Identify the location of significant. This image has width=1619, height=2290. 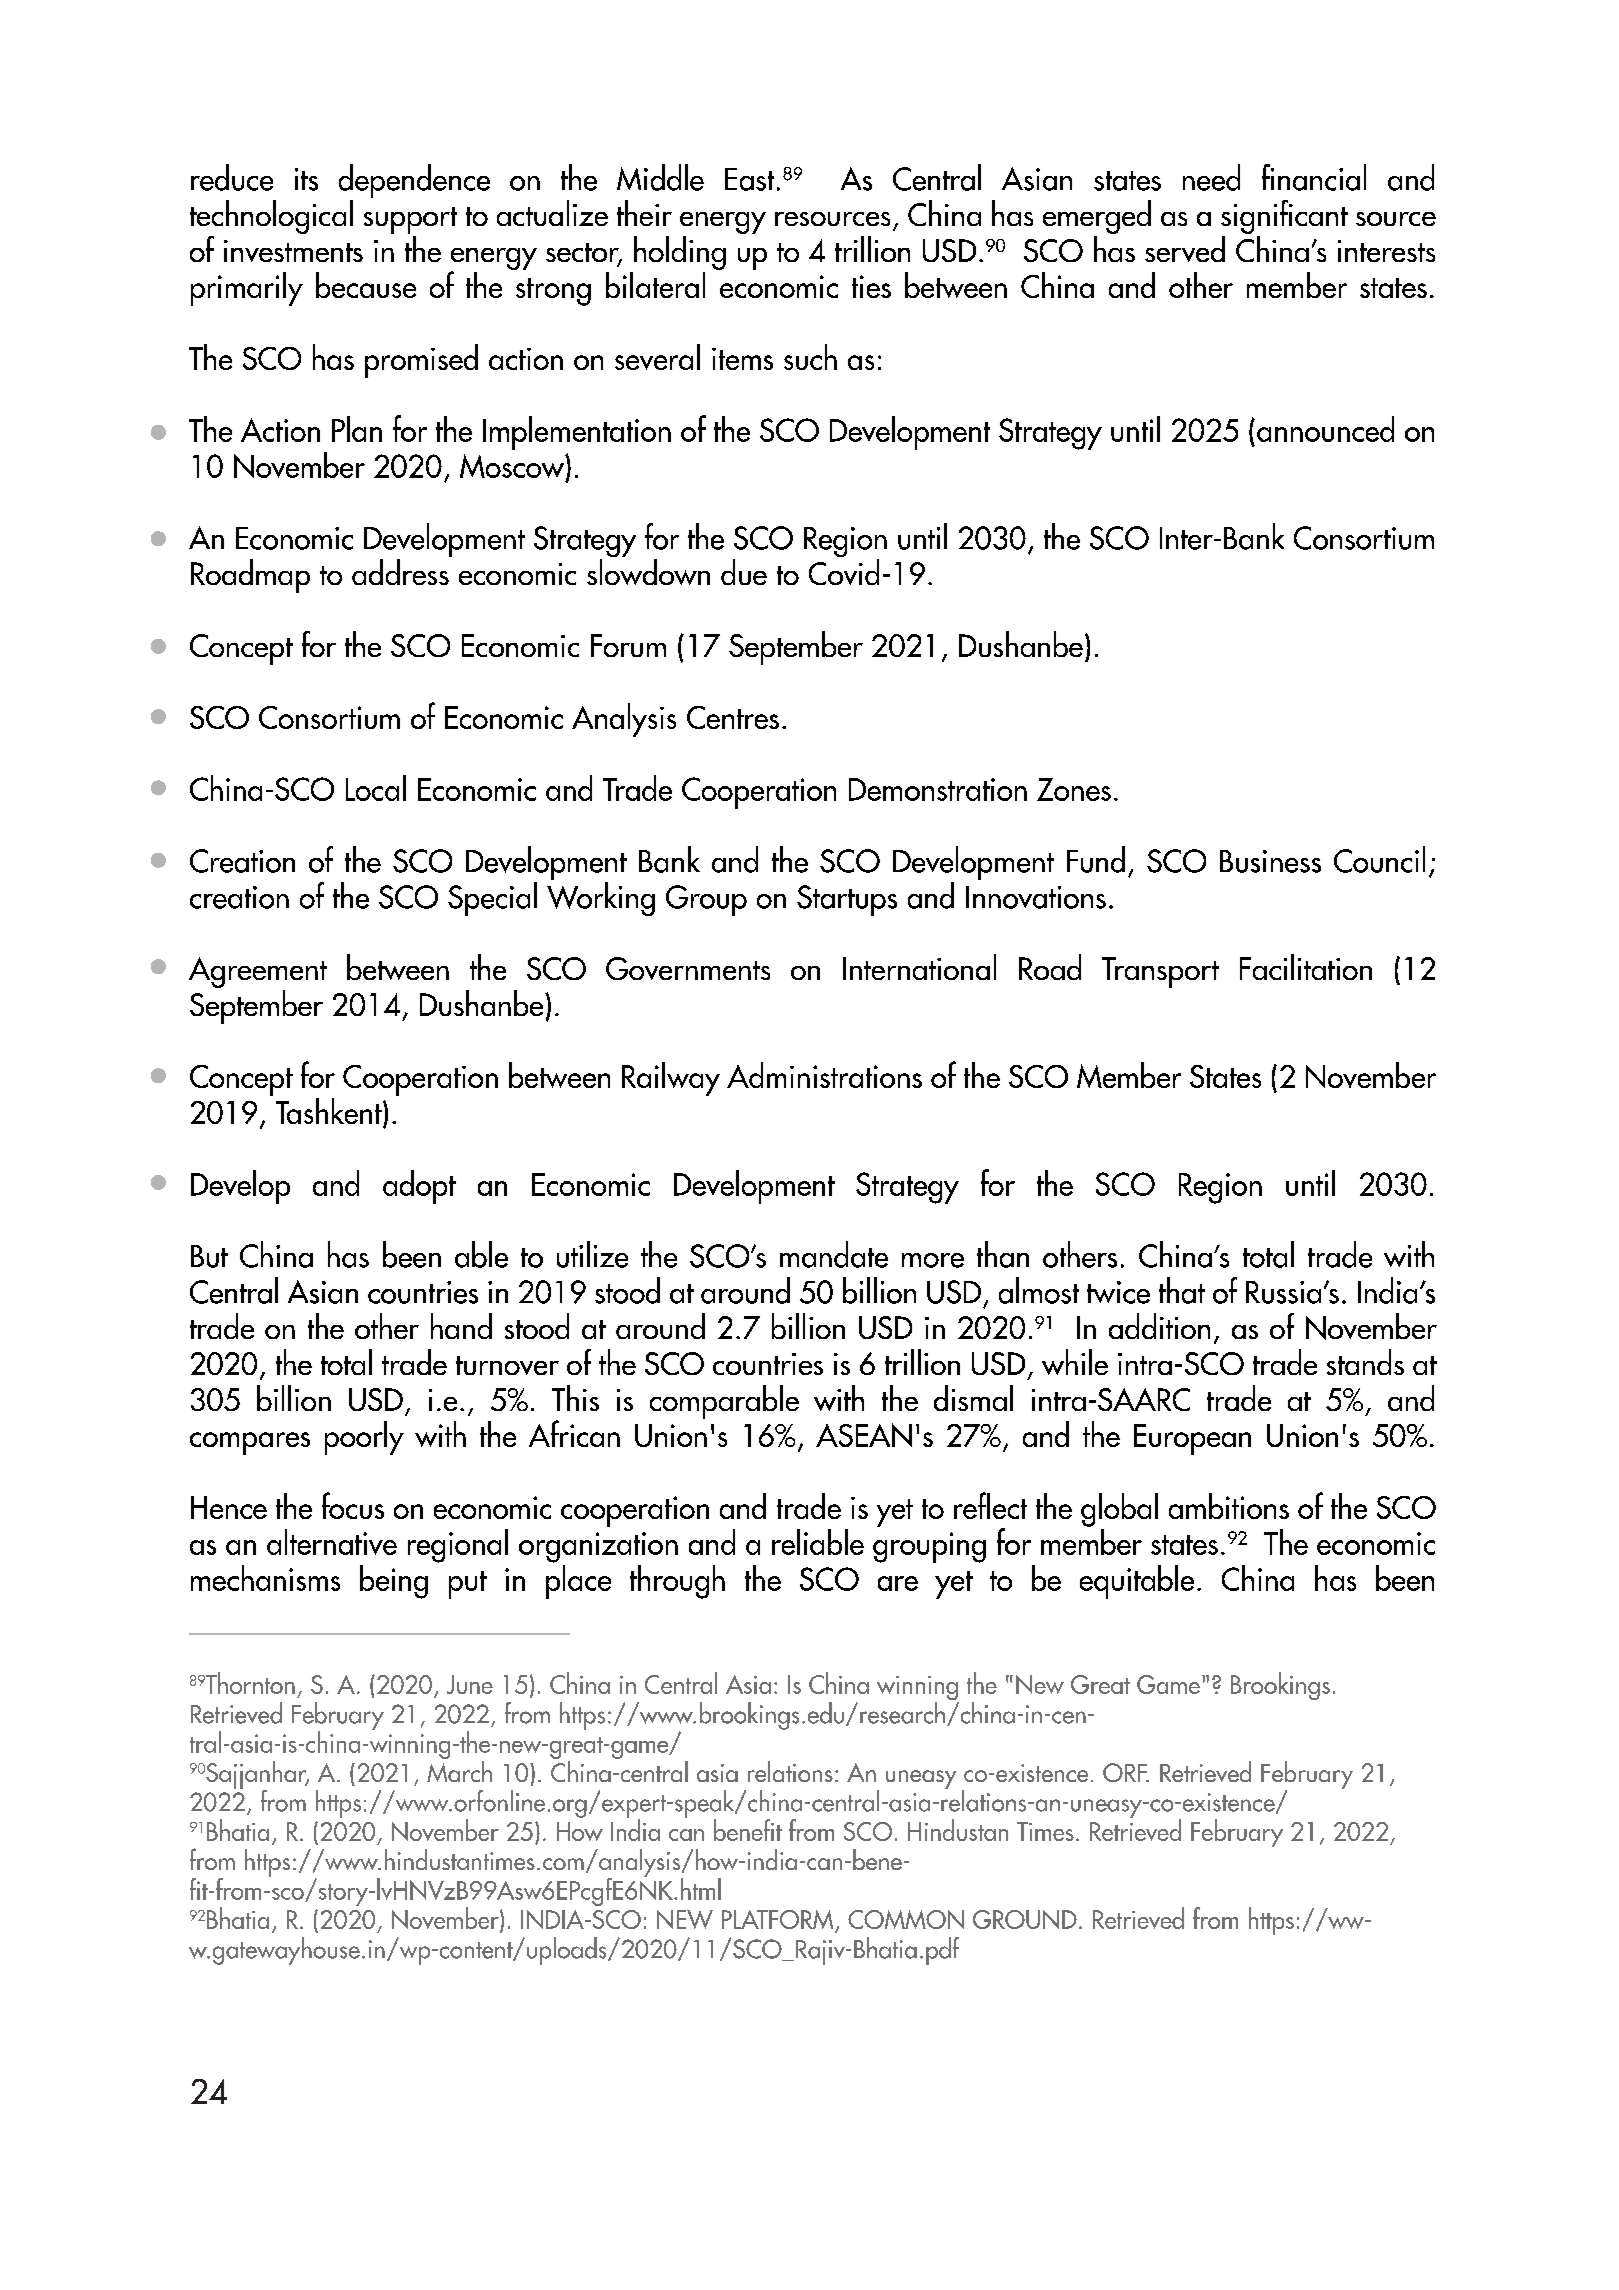
(1284, 218).
